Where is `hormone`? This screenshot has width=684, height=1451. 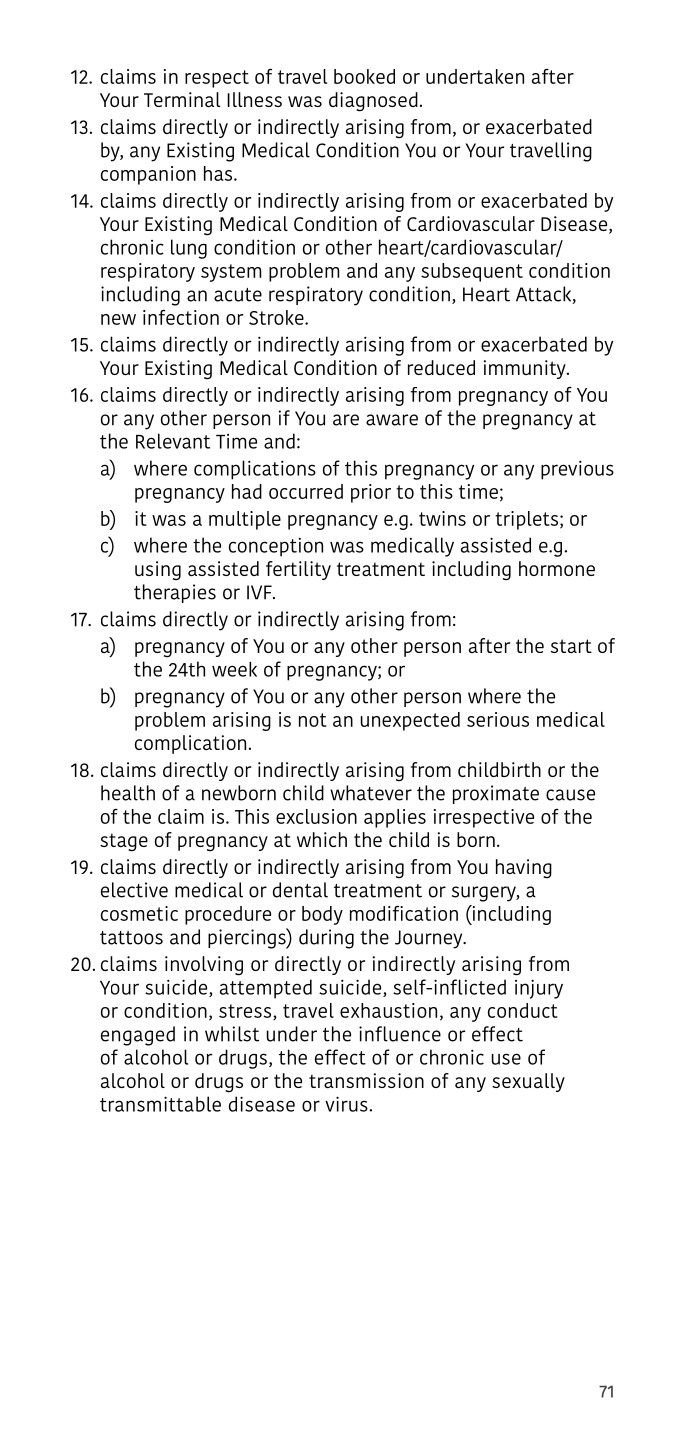
hormone is located at coordinates (557, 568).
